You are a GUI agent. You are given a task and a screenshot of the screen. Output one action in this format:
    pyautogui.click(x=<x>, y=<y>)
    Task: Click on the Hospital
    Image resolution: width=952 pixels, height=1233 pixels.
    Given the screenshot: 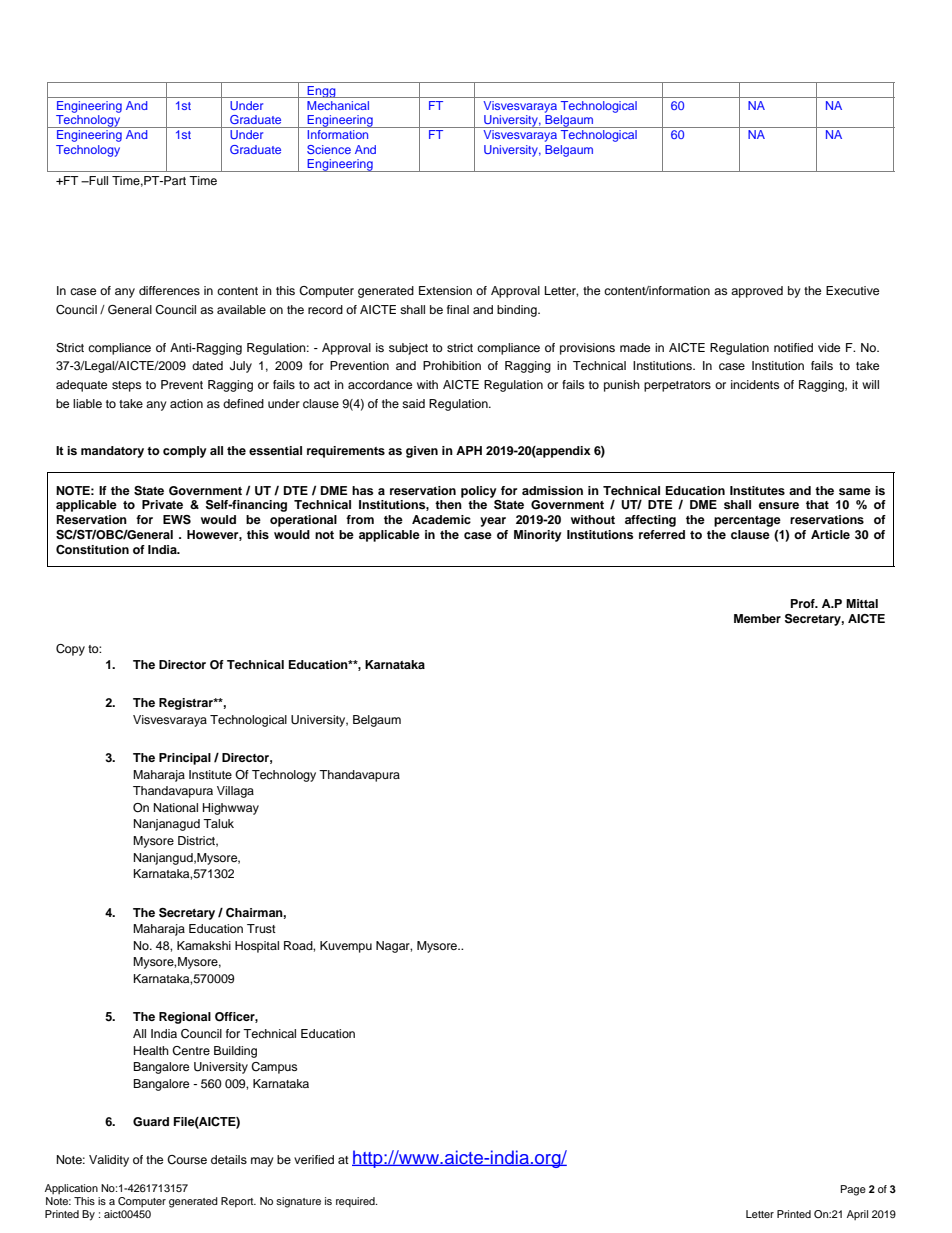 What is the action you would take?
    pyautogui.click(x=257, y=947)
